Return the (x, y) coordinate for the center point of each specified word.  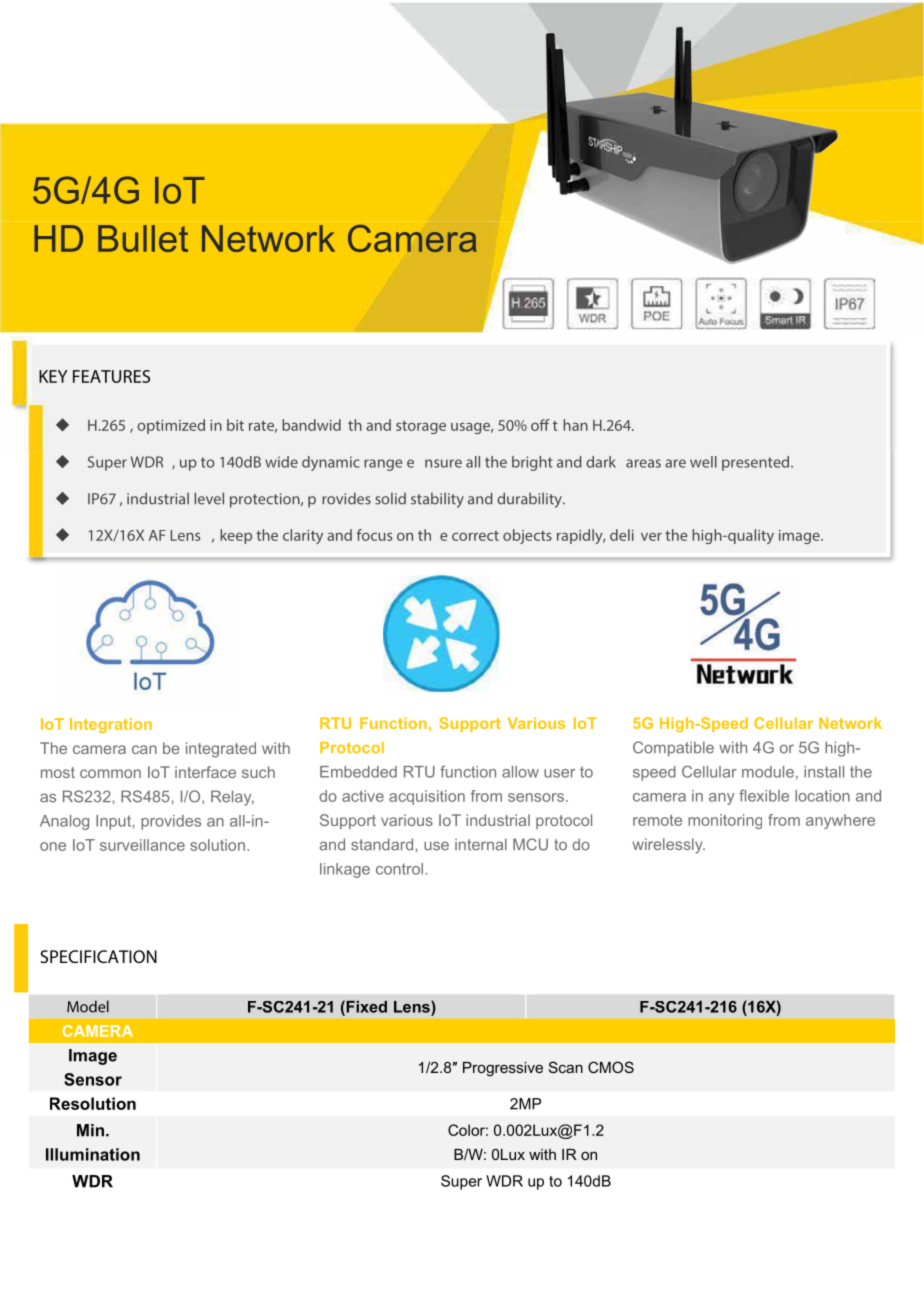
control (399, 869)
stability (437, 500)
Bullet (143, 238)
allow (520, 772)
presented (757, 463)
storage (421, 427)
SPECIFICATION (98, 956)
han (575, 425)
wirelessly (668, 846)
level (209, 498)
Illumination (93, 1154)
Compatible (673, 749)
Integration (111, 725)
